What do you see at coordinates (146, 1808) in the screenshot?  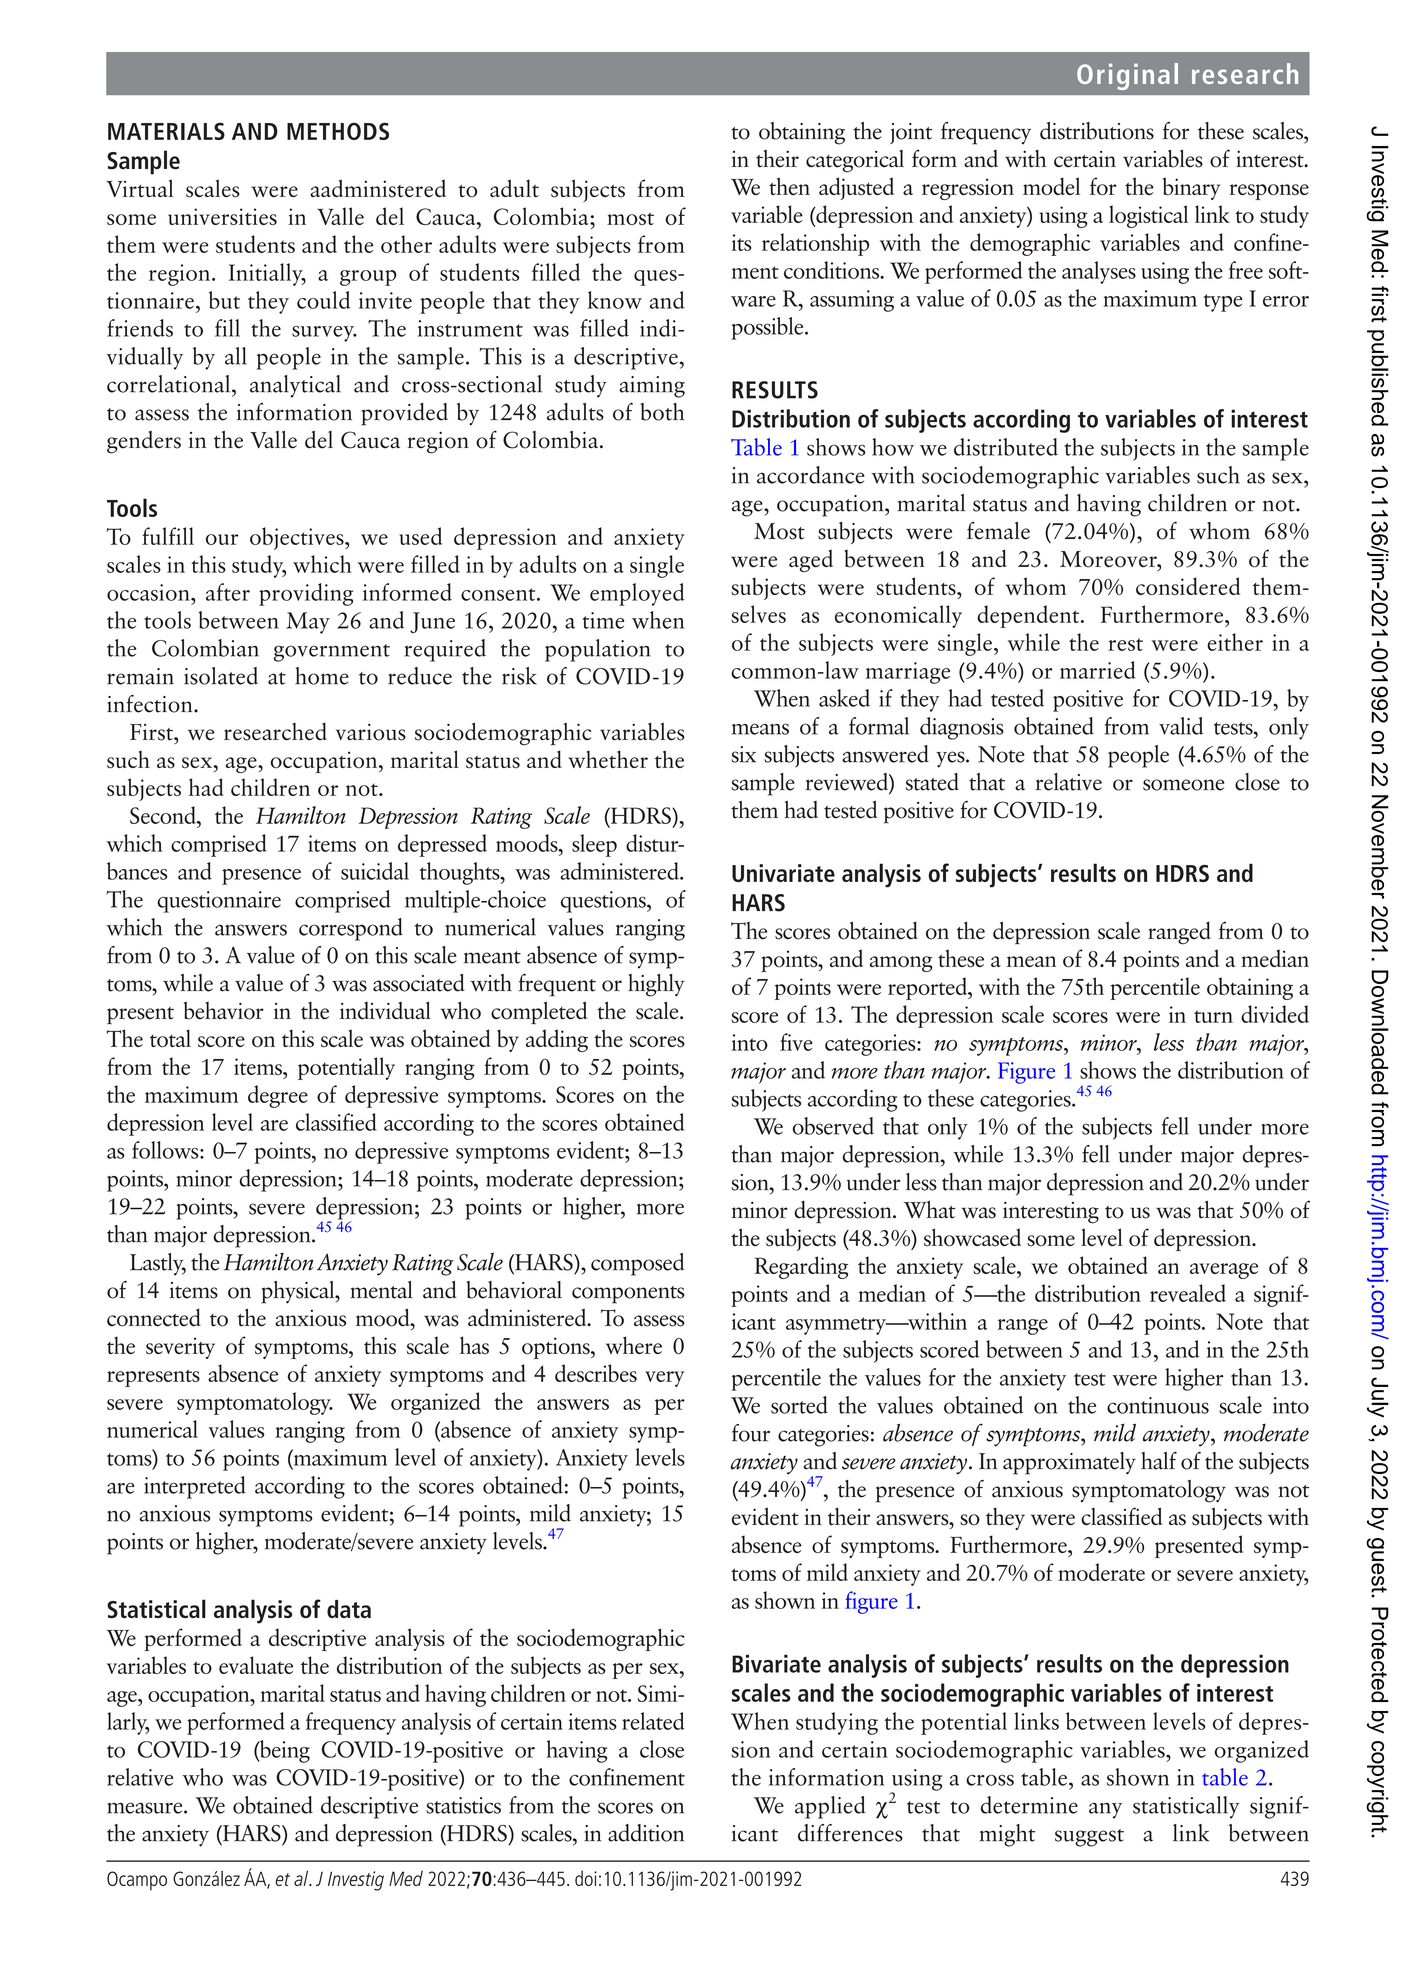 I see `measure` at bounding box center [146, 1808].
